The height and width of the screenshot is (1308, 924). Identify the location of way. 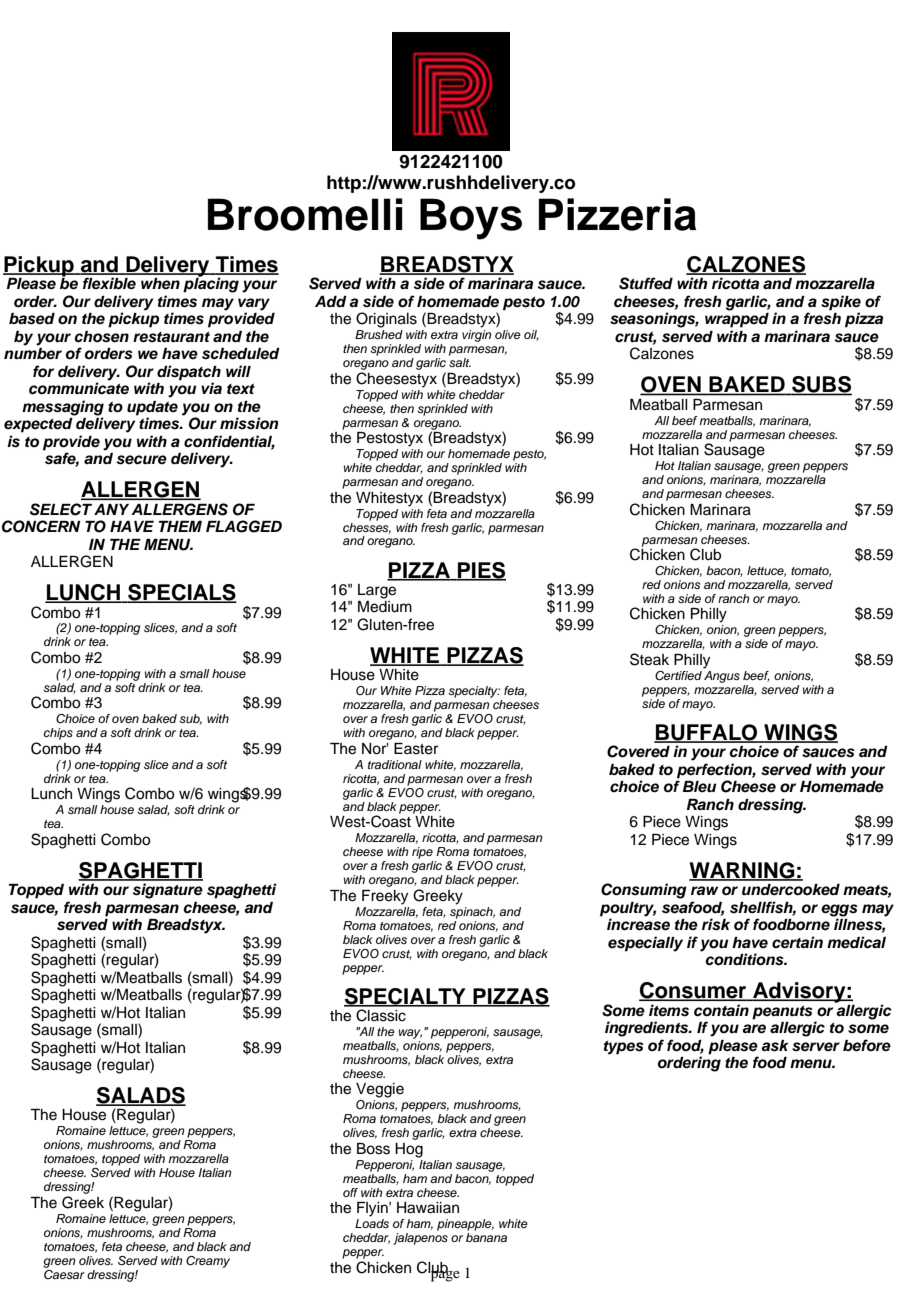
(410, 1034).
